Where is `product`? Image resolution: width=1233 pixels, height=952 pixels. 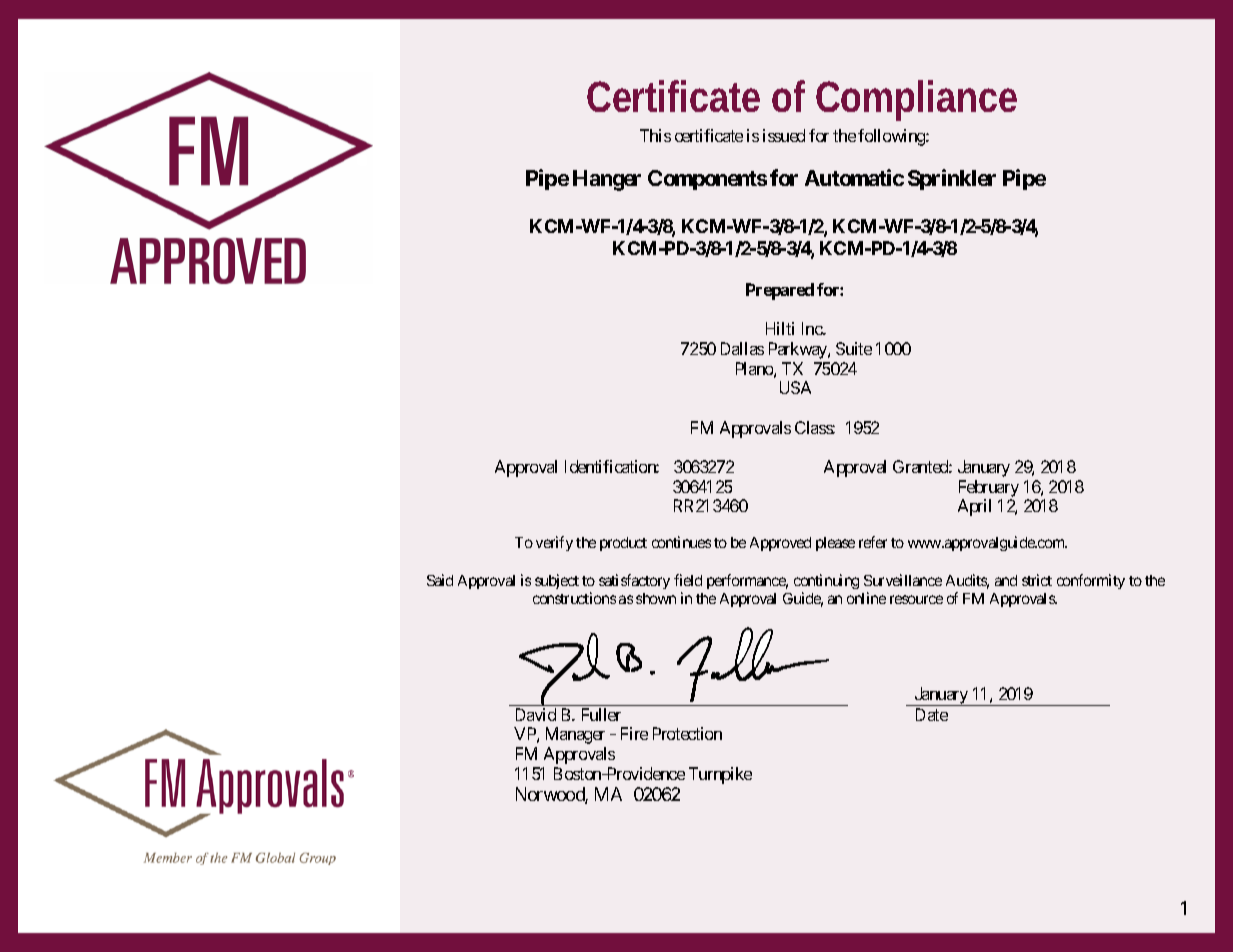 product is located at coordinates (623, 544).
